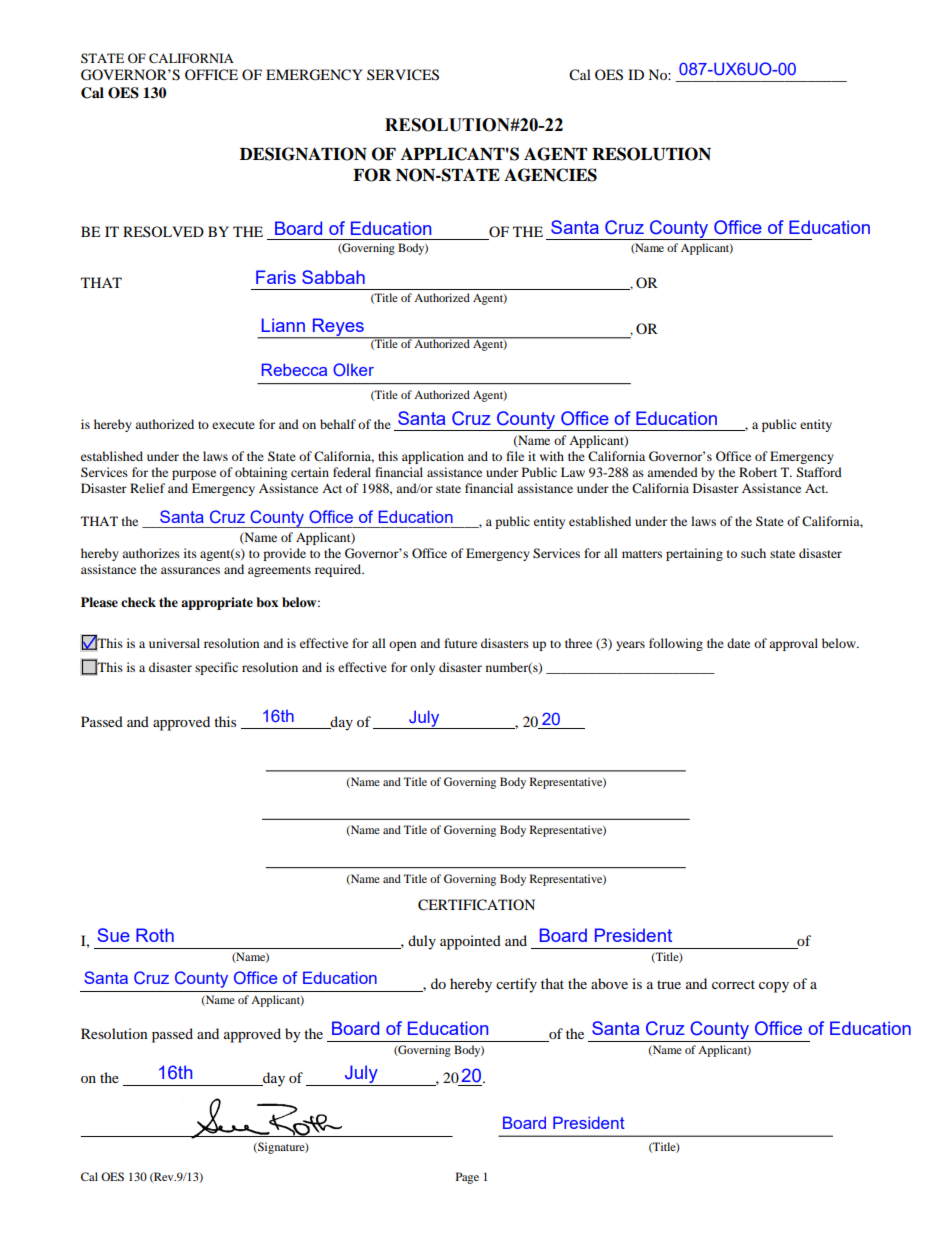  What do you see at coordinates (194, 475) in the screenshot?
I see `purpose` at bounding box center [194, 475].
